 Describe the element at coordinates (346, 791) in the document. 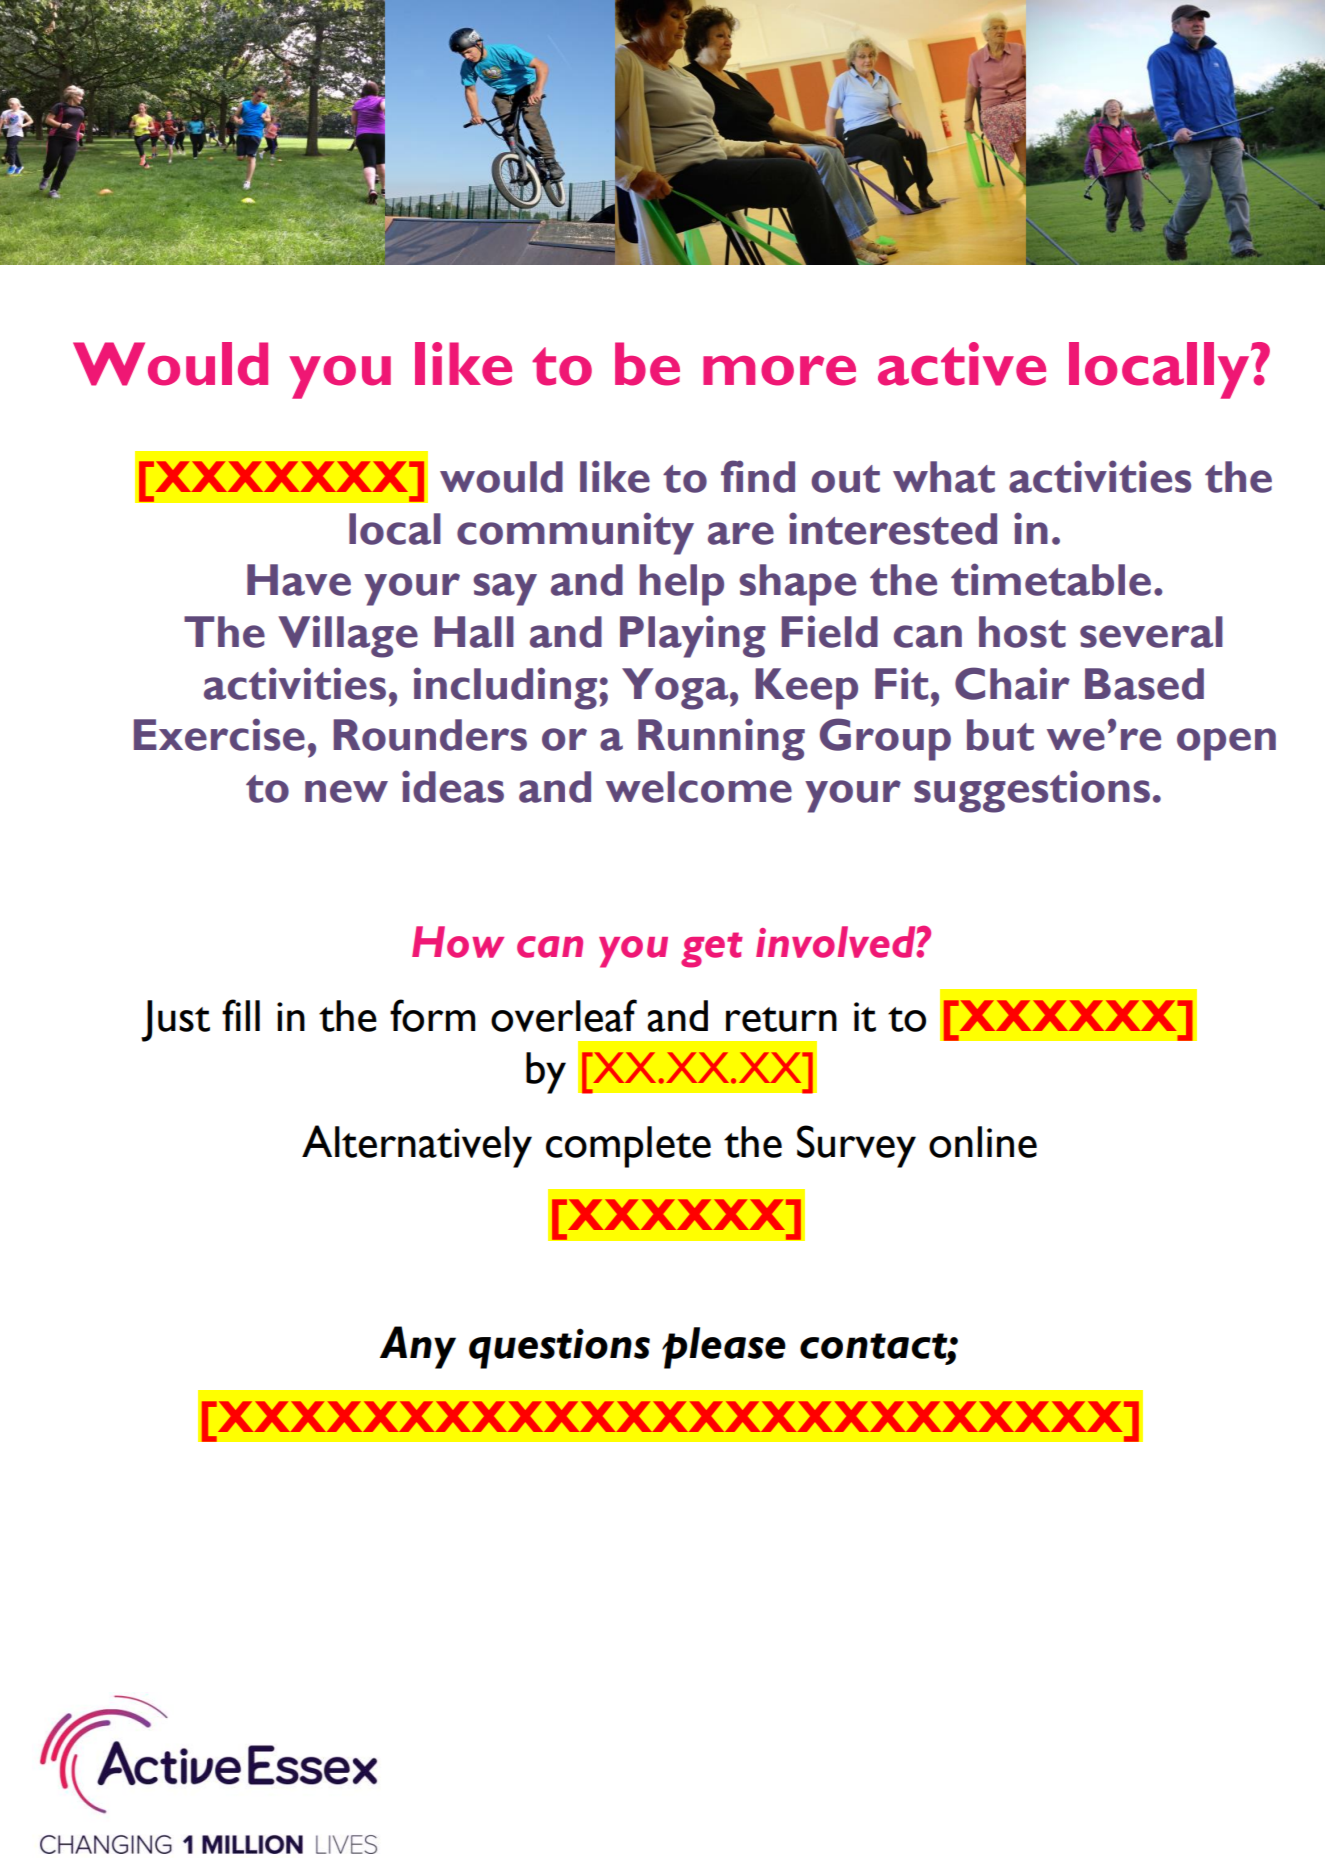

I see `new` at that location.
